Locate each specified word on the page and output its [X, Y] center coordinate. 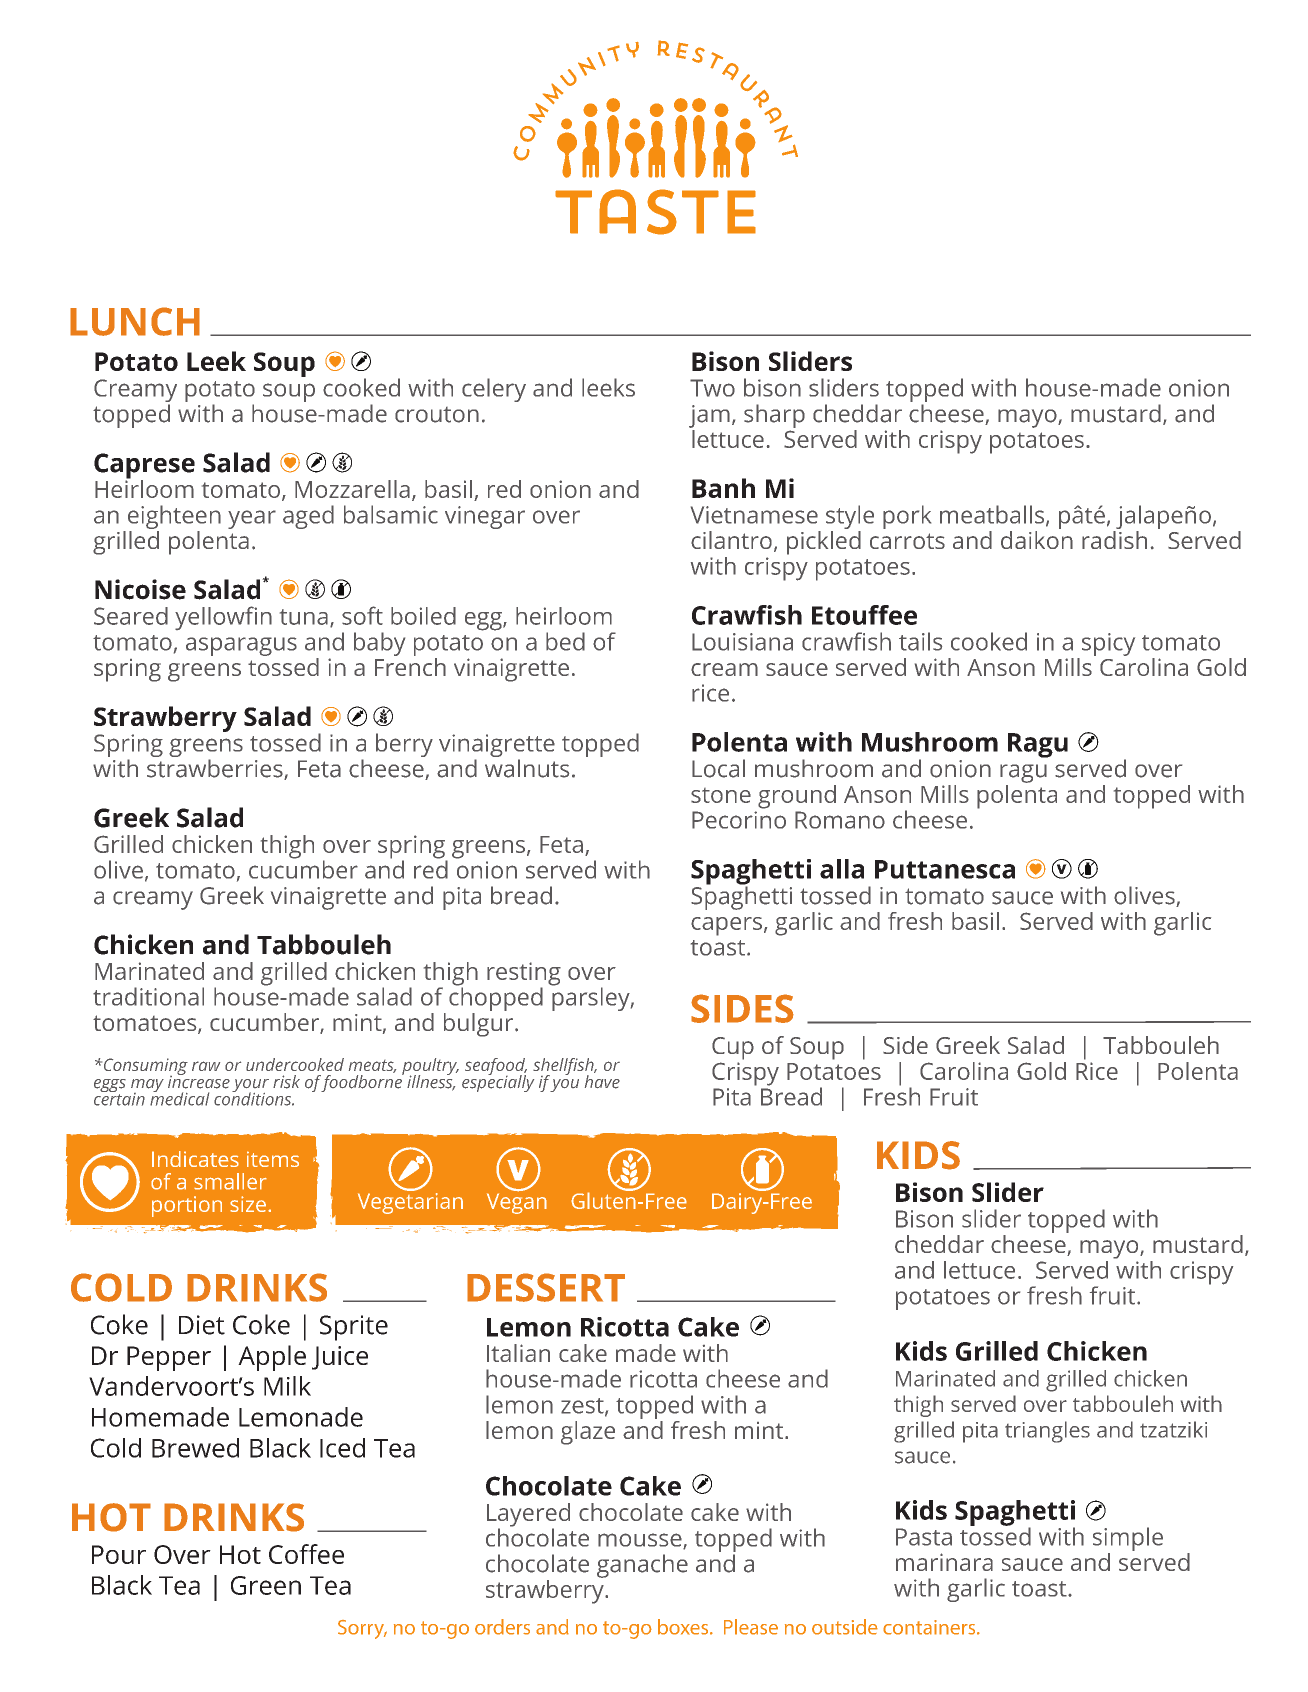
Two [712, 388]
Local [718, 768]
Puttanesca [945, 869]
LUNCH [135, 321]
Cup [733, 1048]
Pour [119, 1554]
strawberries [216, 769]
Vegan [517, 1202]
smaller [230, 1181]
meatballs [993, 515]
